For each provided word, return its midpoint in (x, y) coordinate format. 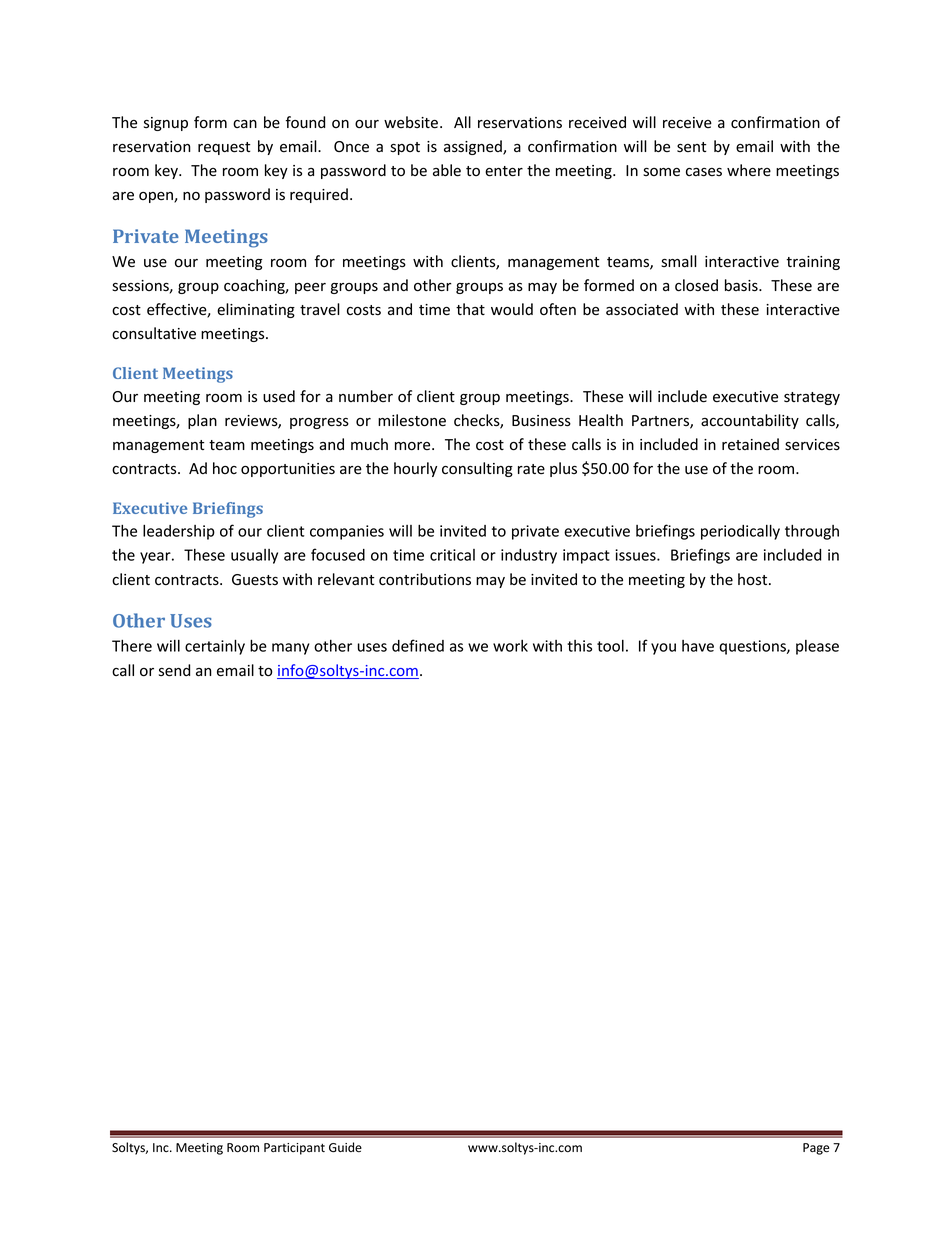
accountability (750, 421)
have (698, 646)
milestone (412, 420)
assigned (474, 147)
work (510, 646)
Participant (294, 1149)
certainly (215, 647)
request (224, 148)
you (663, 649)
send (174, 670)
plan (202, 421)
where (749, 170)
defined (418, 645)
